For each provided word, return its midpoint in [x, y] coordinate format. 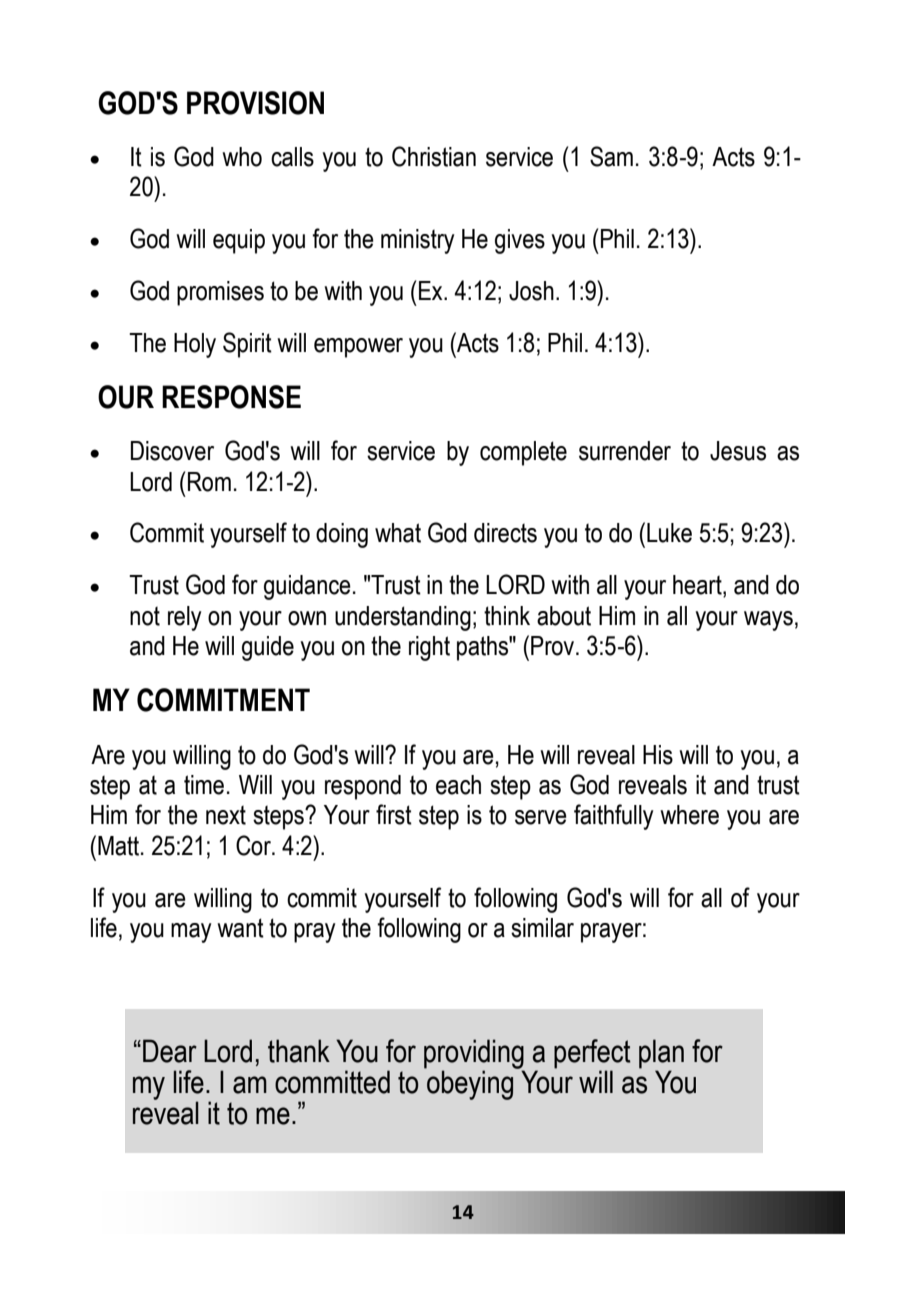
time [204, 785]
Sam [611, 156]
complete [523, 453]
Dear [170, 1051]
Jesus [738, 451]
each [458, 785]
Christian [434, 156]
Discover [172, 451]
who [242, 157]
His [658, 755]
